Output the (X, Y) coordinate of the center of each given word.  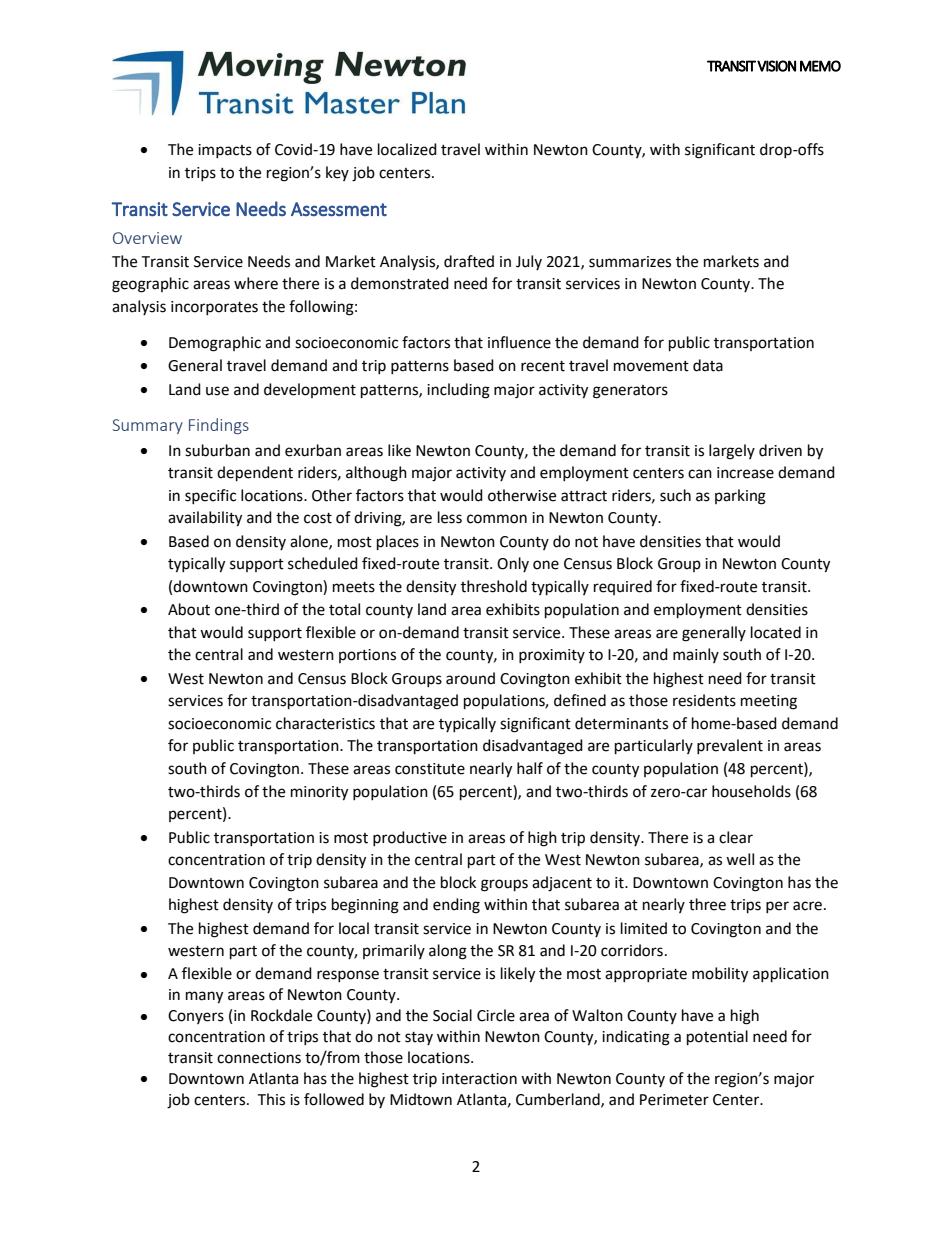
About (189, 609)
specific (210, 496)
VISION (776, 66)
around (470, 678)
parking (740, 497)
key (337, 173)
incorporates (214, 308)
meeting (769, 702)
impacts (225, 151)
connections (259, 1058)
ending (456, 906)
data (708, 365)
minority (319, 793)
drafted (469, 261)
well (740, 859)
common (497, 519)
